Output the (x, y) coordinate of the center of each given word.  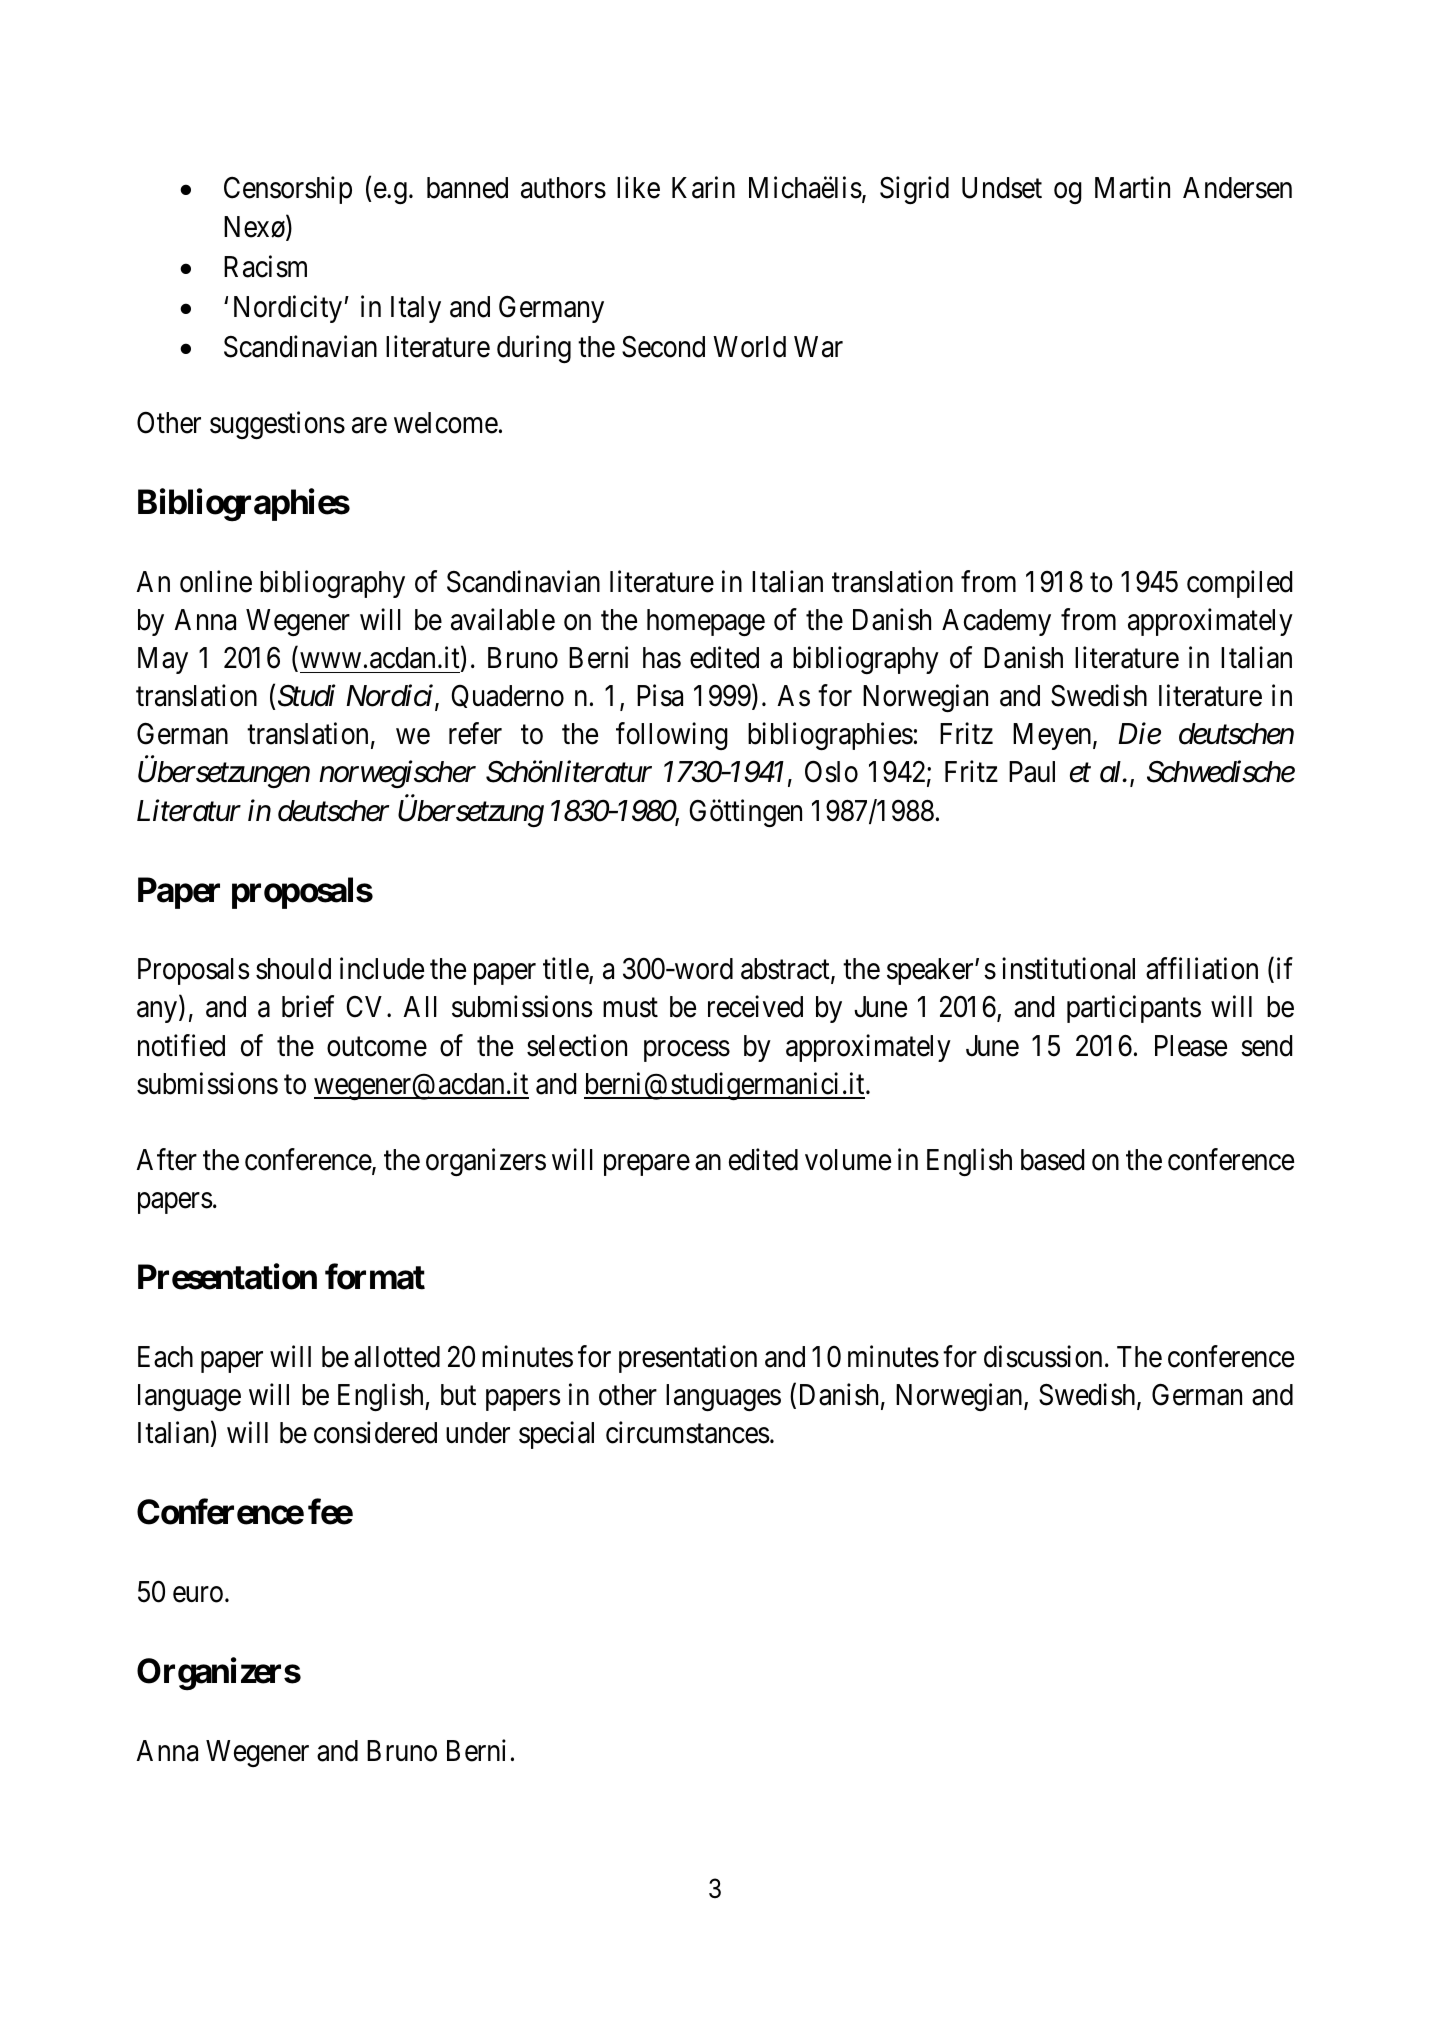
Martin (1132, 188)
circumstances (687, 1432)
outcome (377, 1047)
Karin (703, 188)
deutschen (1236, 734)
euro (198, 1595)
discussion (1043, 1356)
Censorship (288, 190)
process (687, 1051)
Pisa (660, 696)
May (163, 660)
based (1052, 1160)
